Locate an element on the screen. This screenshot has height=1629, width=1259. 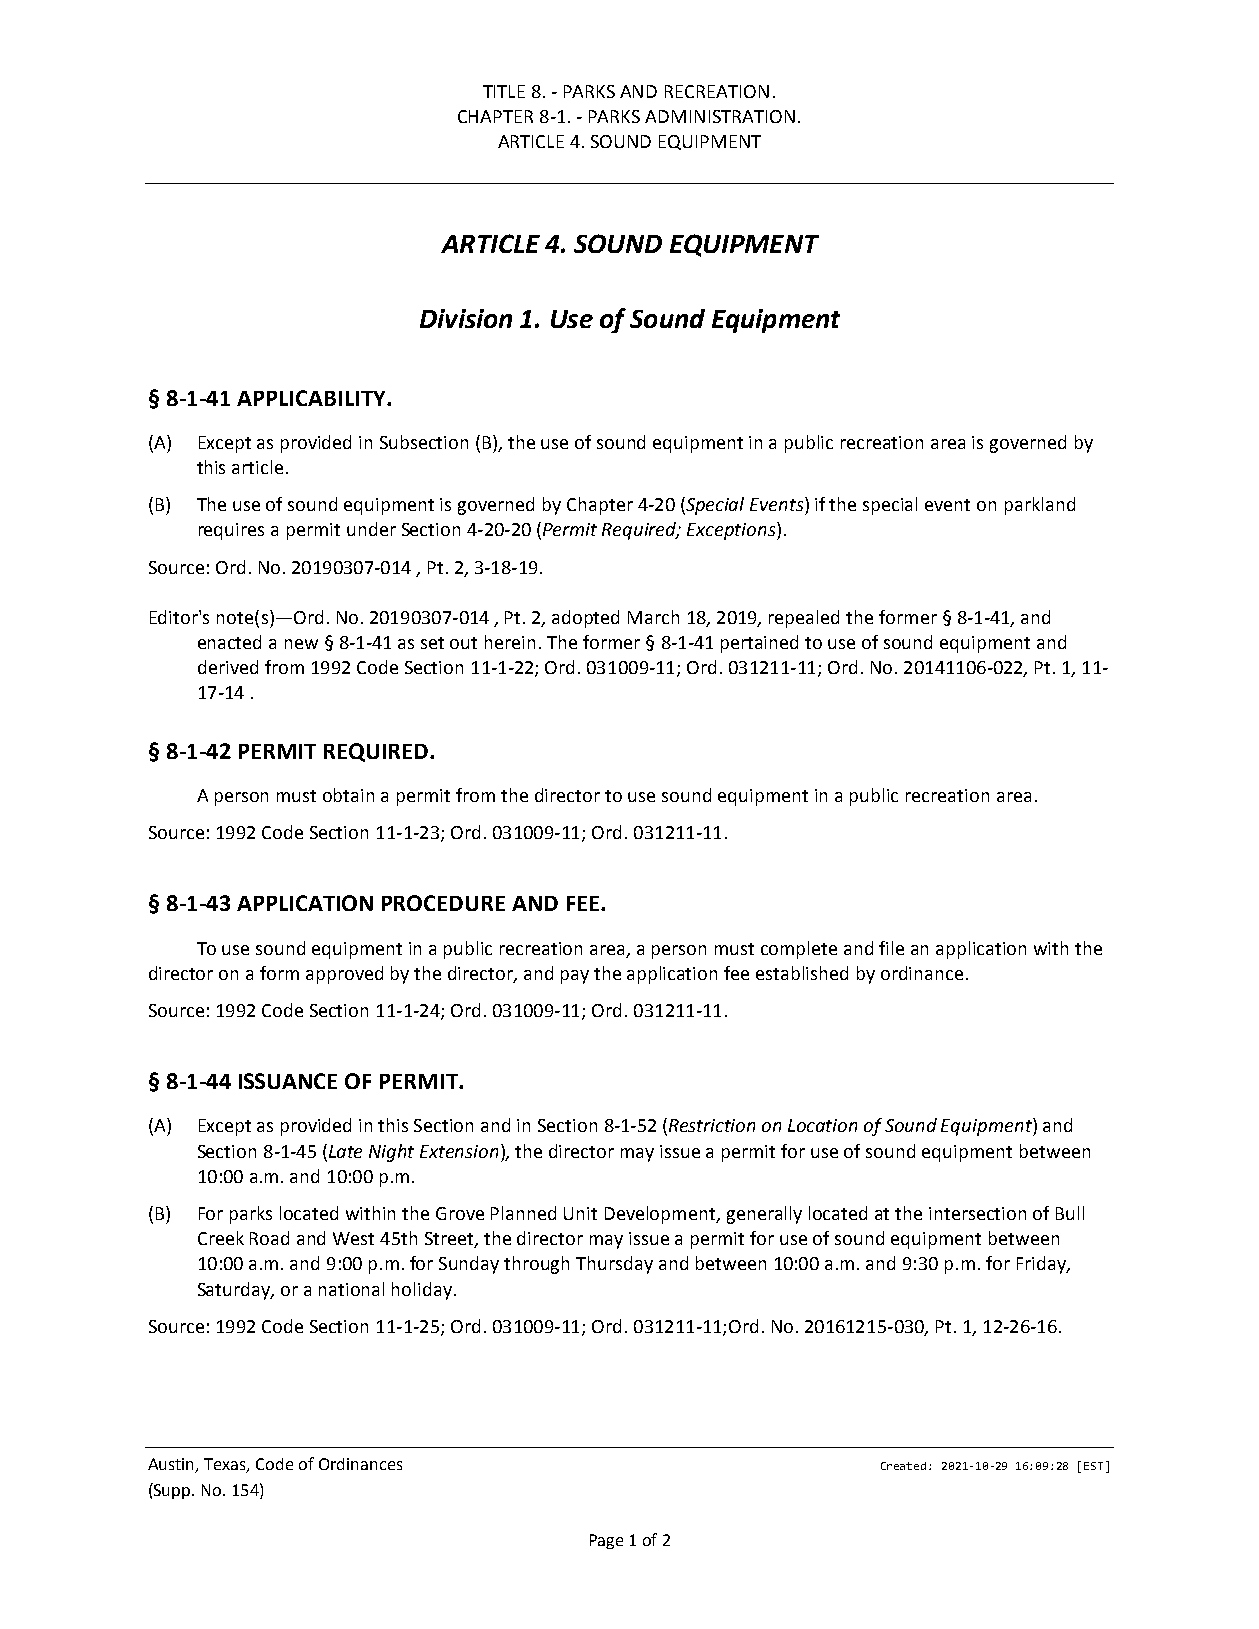
ADMINISTRATION is located at coordinates (720, 116).
